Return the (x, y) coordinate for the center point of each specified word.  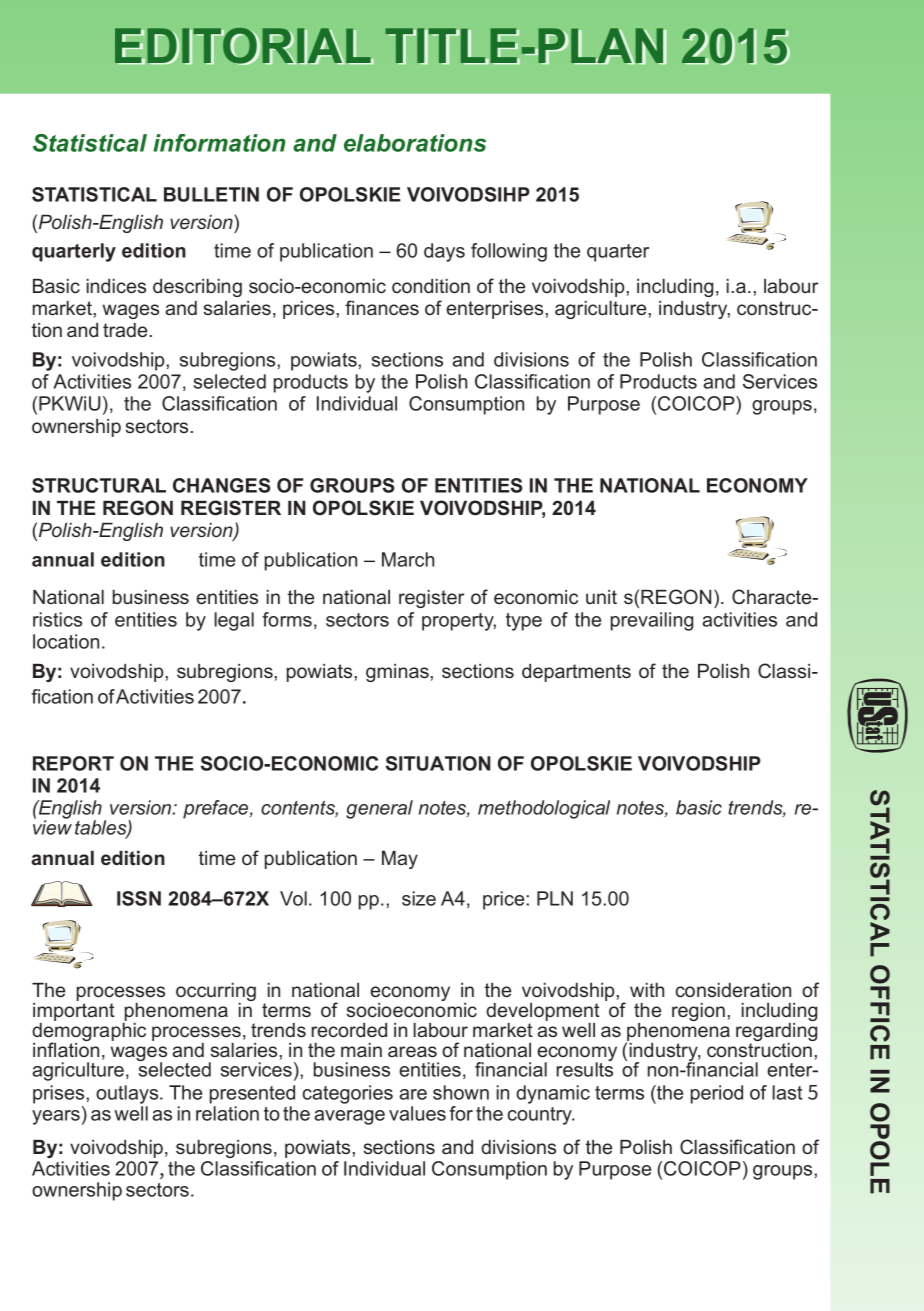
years (56, 1117)
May (400, 860)
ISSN (139, 898)
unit (601, 597)
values (417, 1113)
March (408, 559)
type (524, 622)
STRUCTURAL (99, 485)
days (444, 252)
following (509, 252)
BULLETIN (211, 194)
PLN (555, 898)
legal (234, 621)
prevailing (652, 621)
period (717, 1094)
